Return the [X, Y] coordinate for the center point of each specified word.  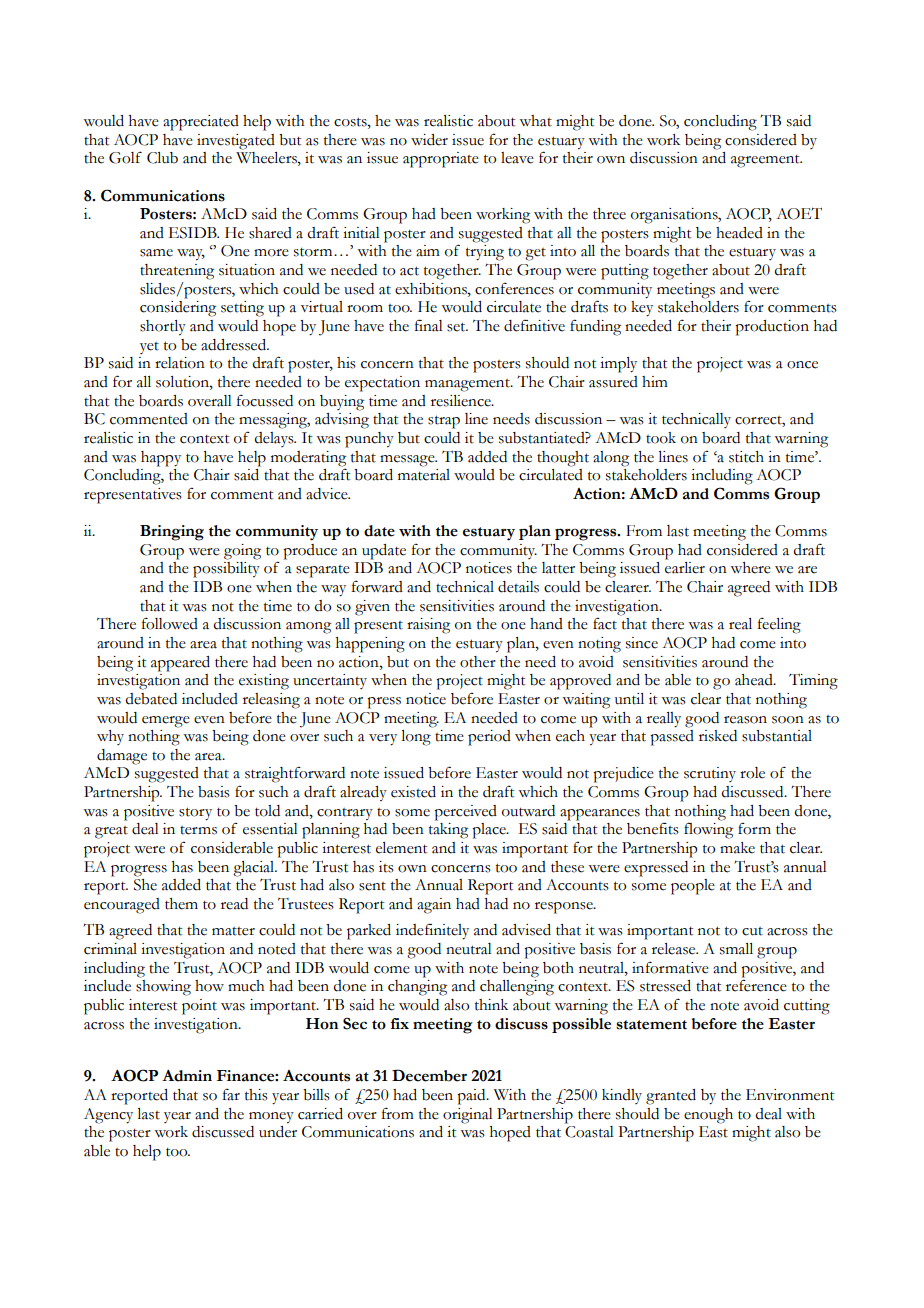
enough [708, 1116]
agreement [766, 161]
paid [472, 1097]
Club [162, 158]
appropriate [441, 160]
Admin [187, 1076]
